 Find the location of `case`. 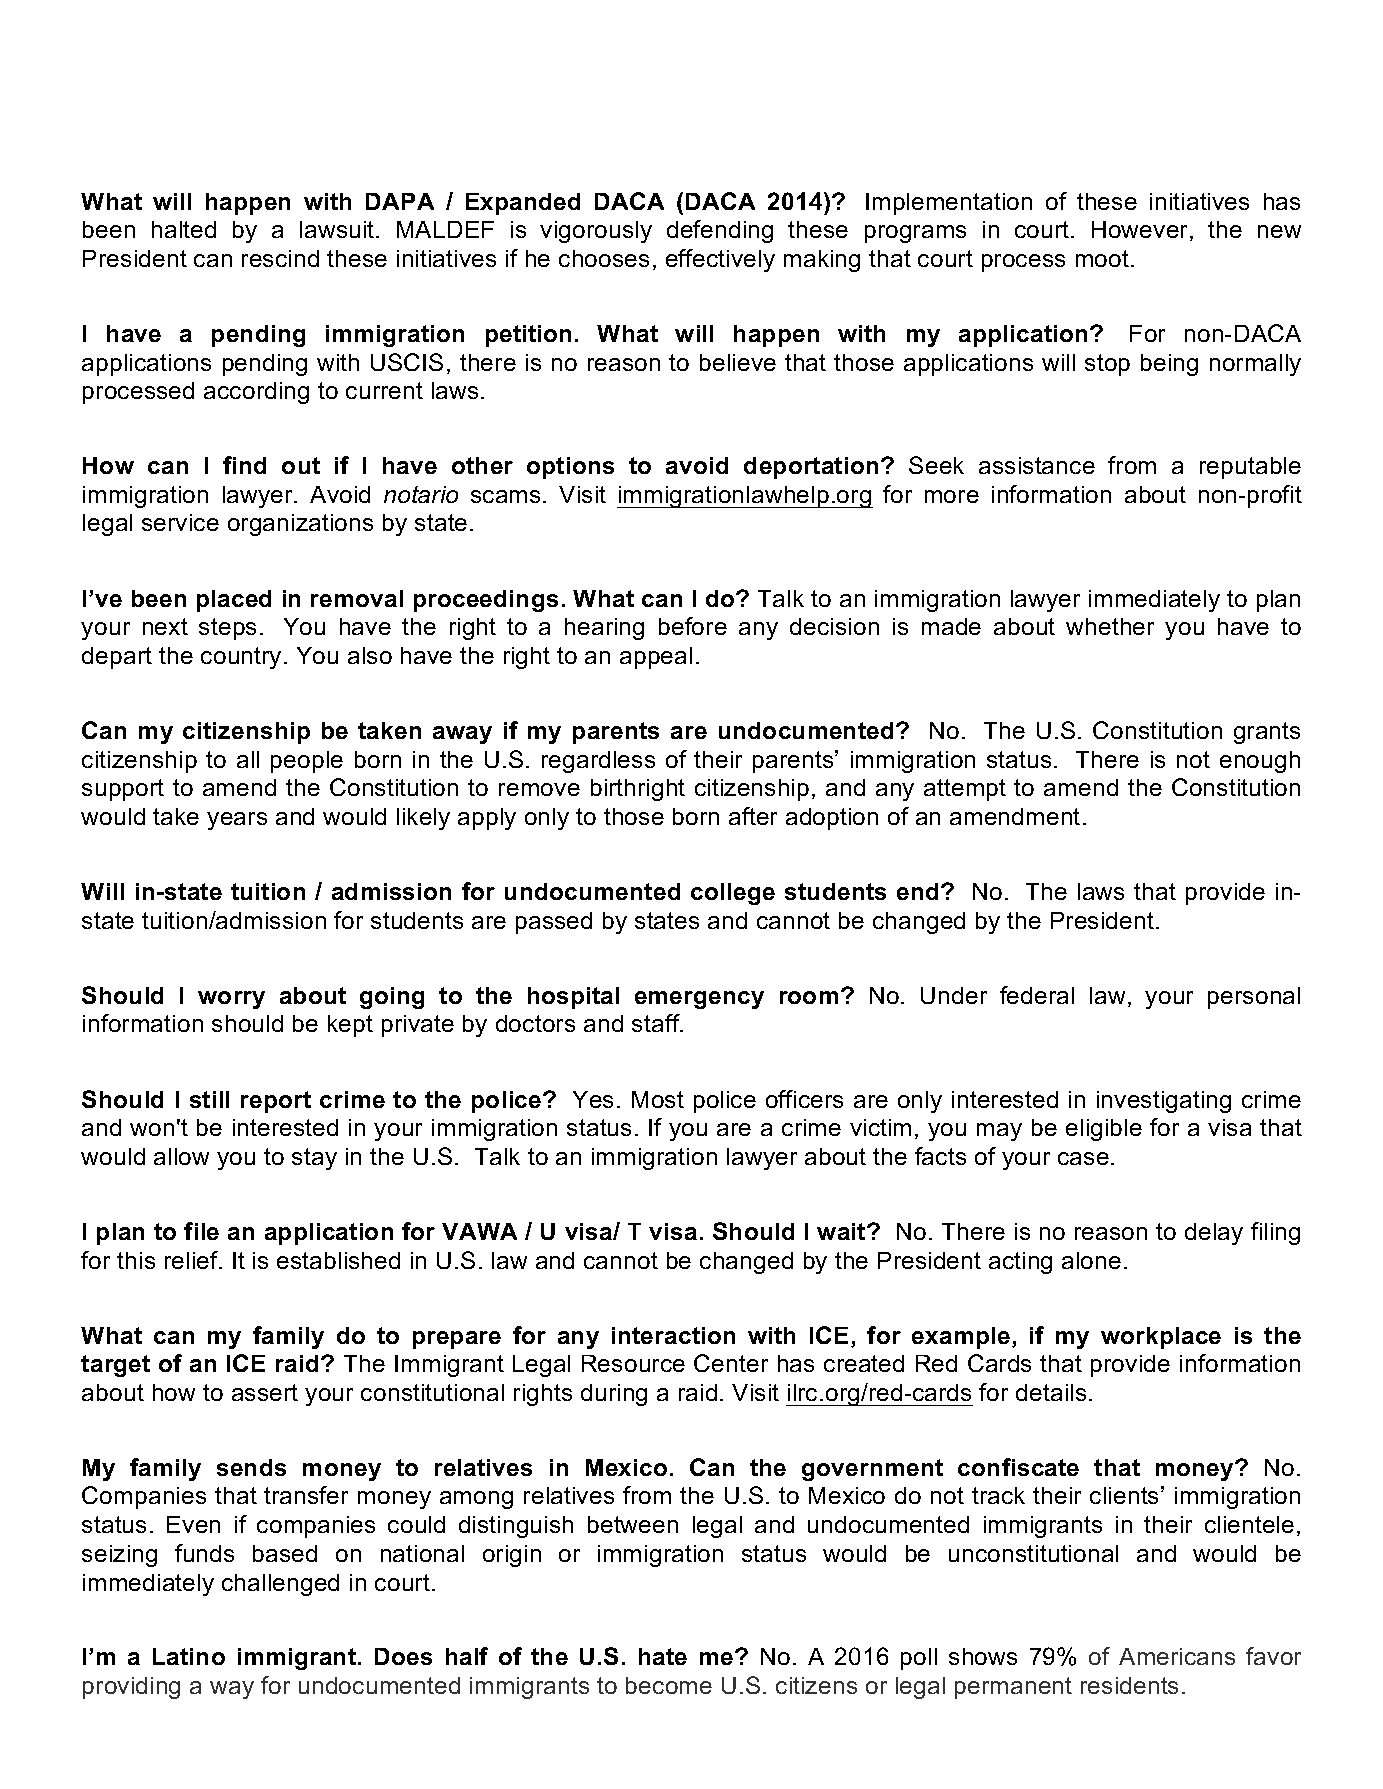

case is located at coordinates (1083, 1158).
